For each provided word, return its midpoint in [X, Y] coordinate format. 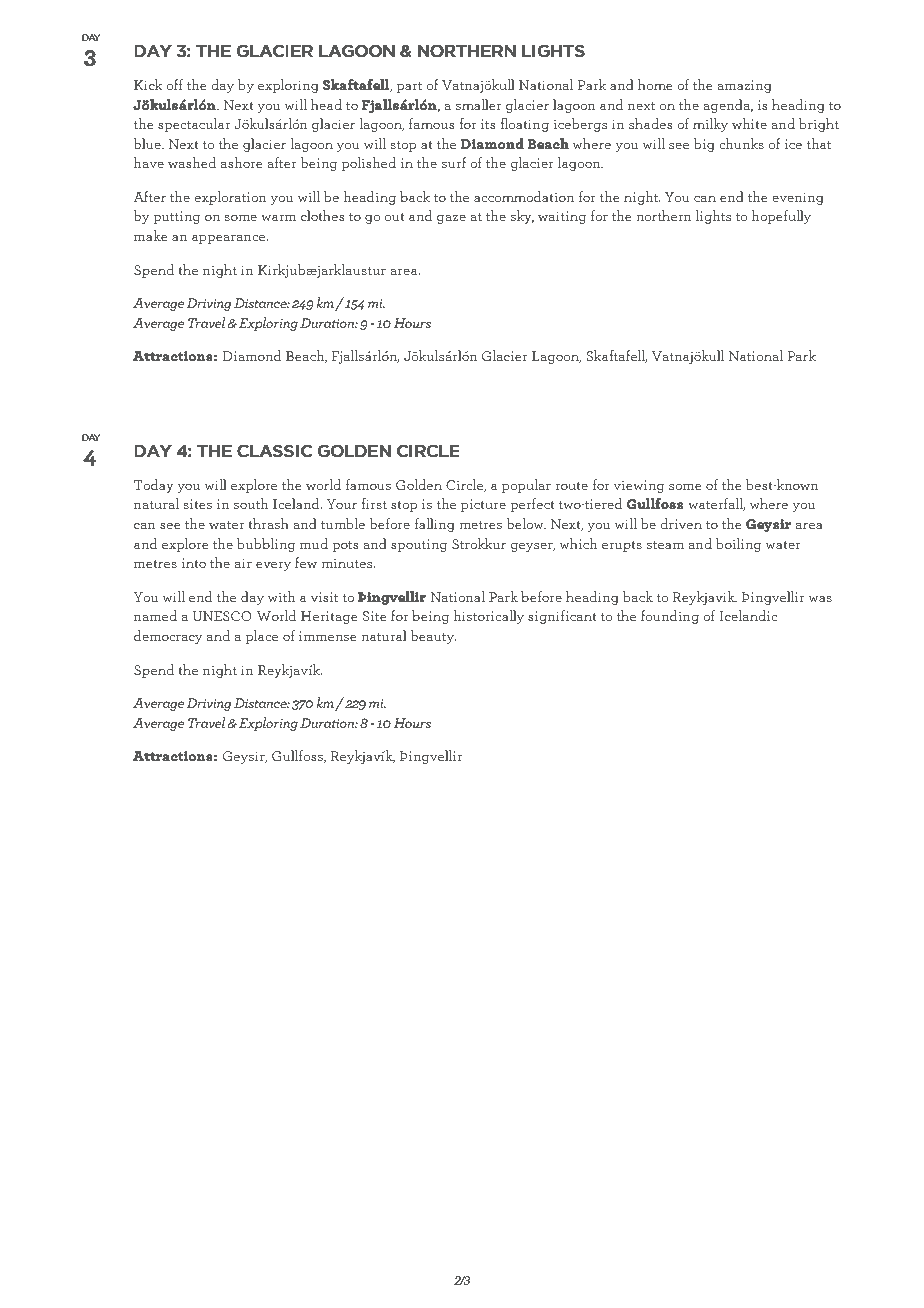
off [175, 84]
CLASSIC [274, 451]
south [251, 503]
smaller [479, 104]
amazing [744, 86]
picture [483, 505]
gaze [451, 219]
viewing [639, 486]
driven [681, 523]
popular [526, 486]
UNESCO [222, 616]
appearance [229, 239]
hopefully [781, 217]
